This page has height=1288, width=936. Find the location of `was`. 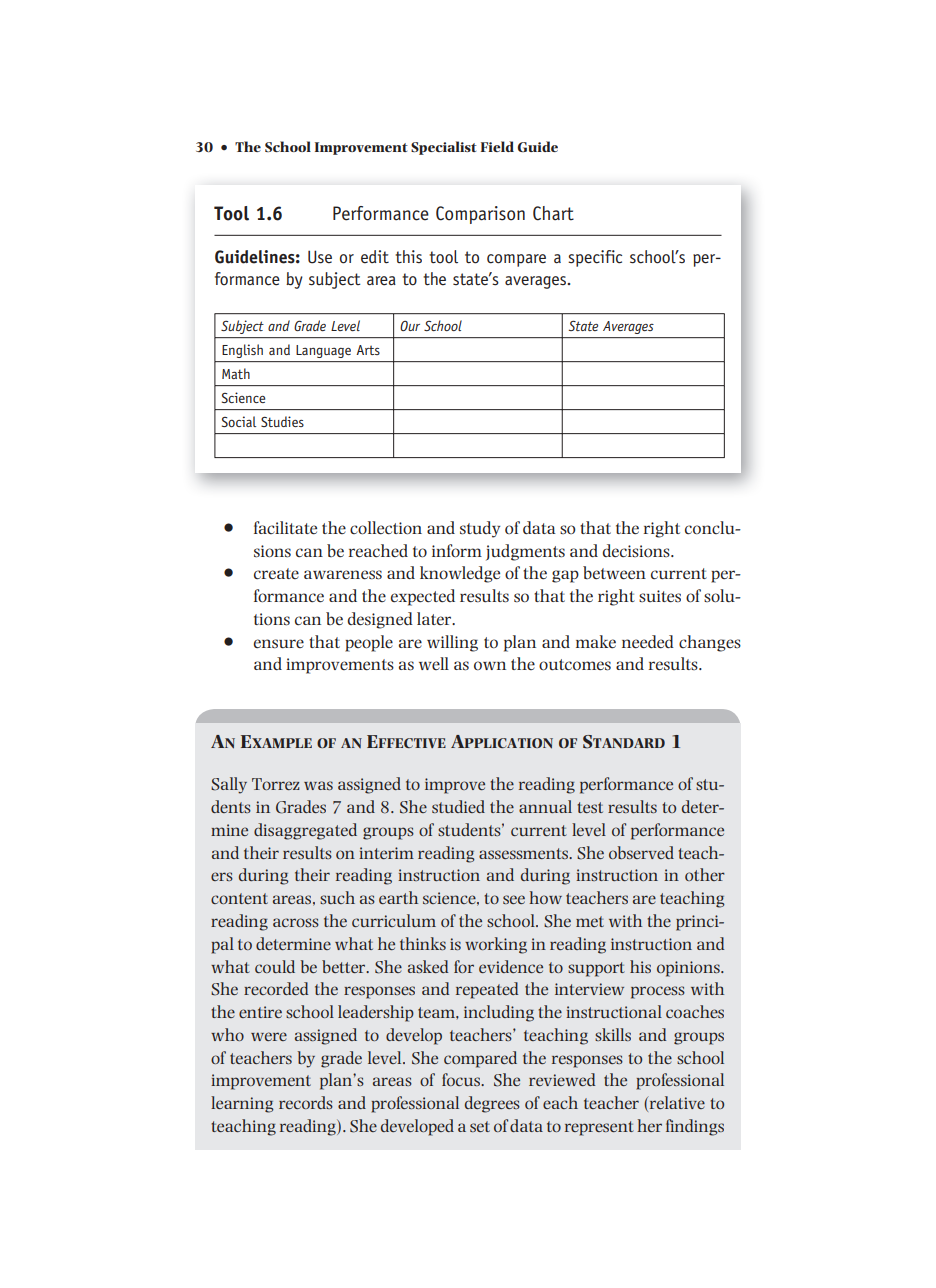

was is located at coordinates (318, 785).
